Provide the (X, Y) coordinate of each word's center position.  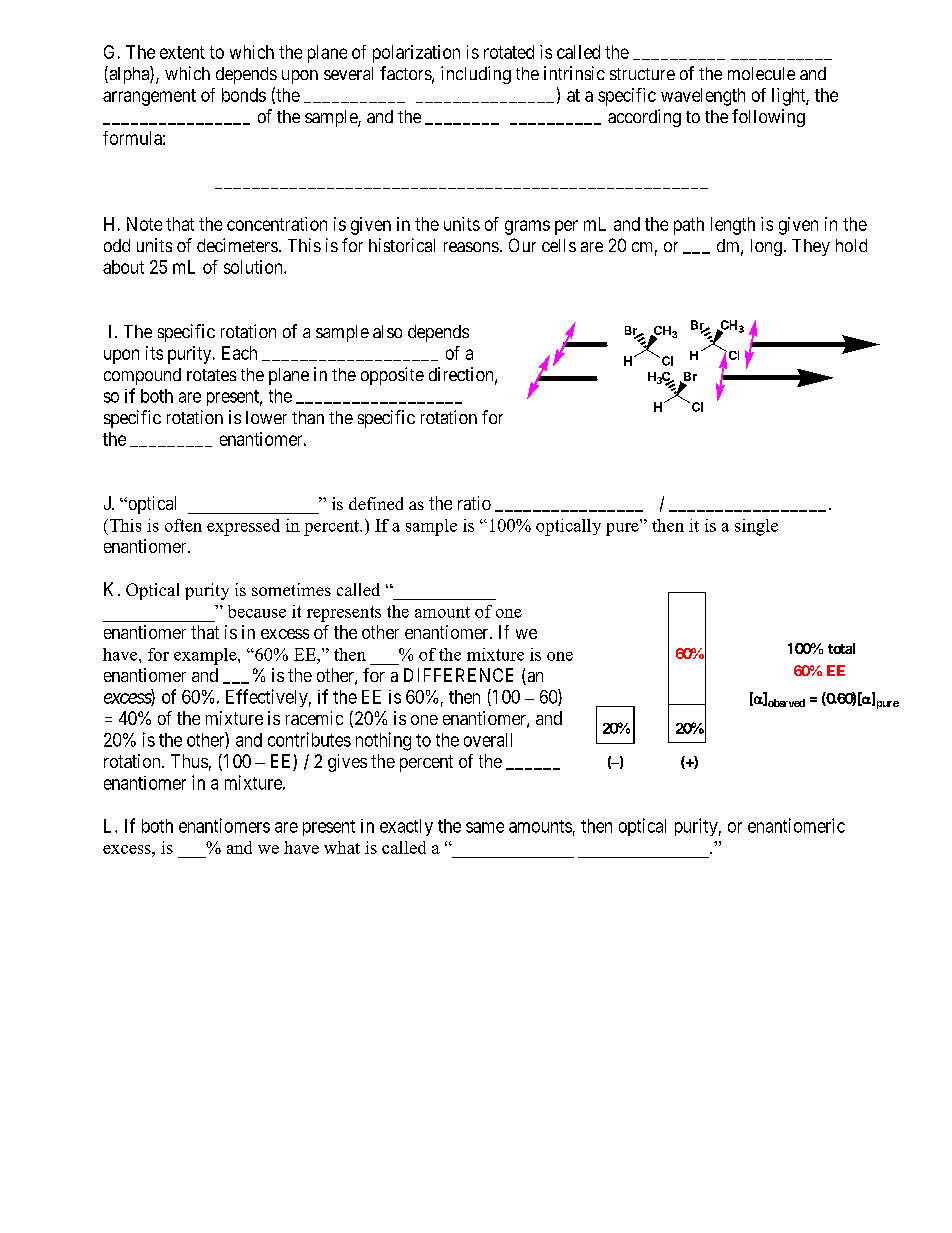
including (476, 75)
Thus (189, 761)
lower (266, 417)
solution (254, 267)
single (756, 527)
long (766, 247)
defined (376, 503)
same (485, 827)
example (206, 656)
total (841, 648)
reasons (471, 247)
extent (182, 52)
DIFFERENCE (458, 675)
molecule (761, 73)
